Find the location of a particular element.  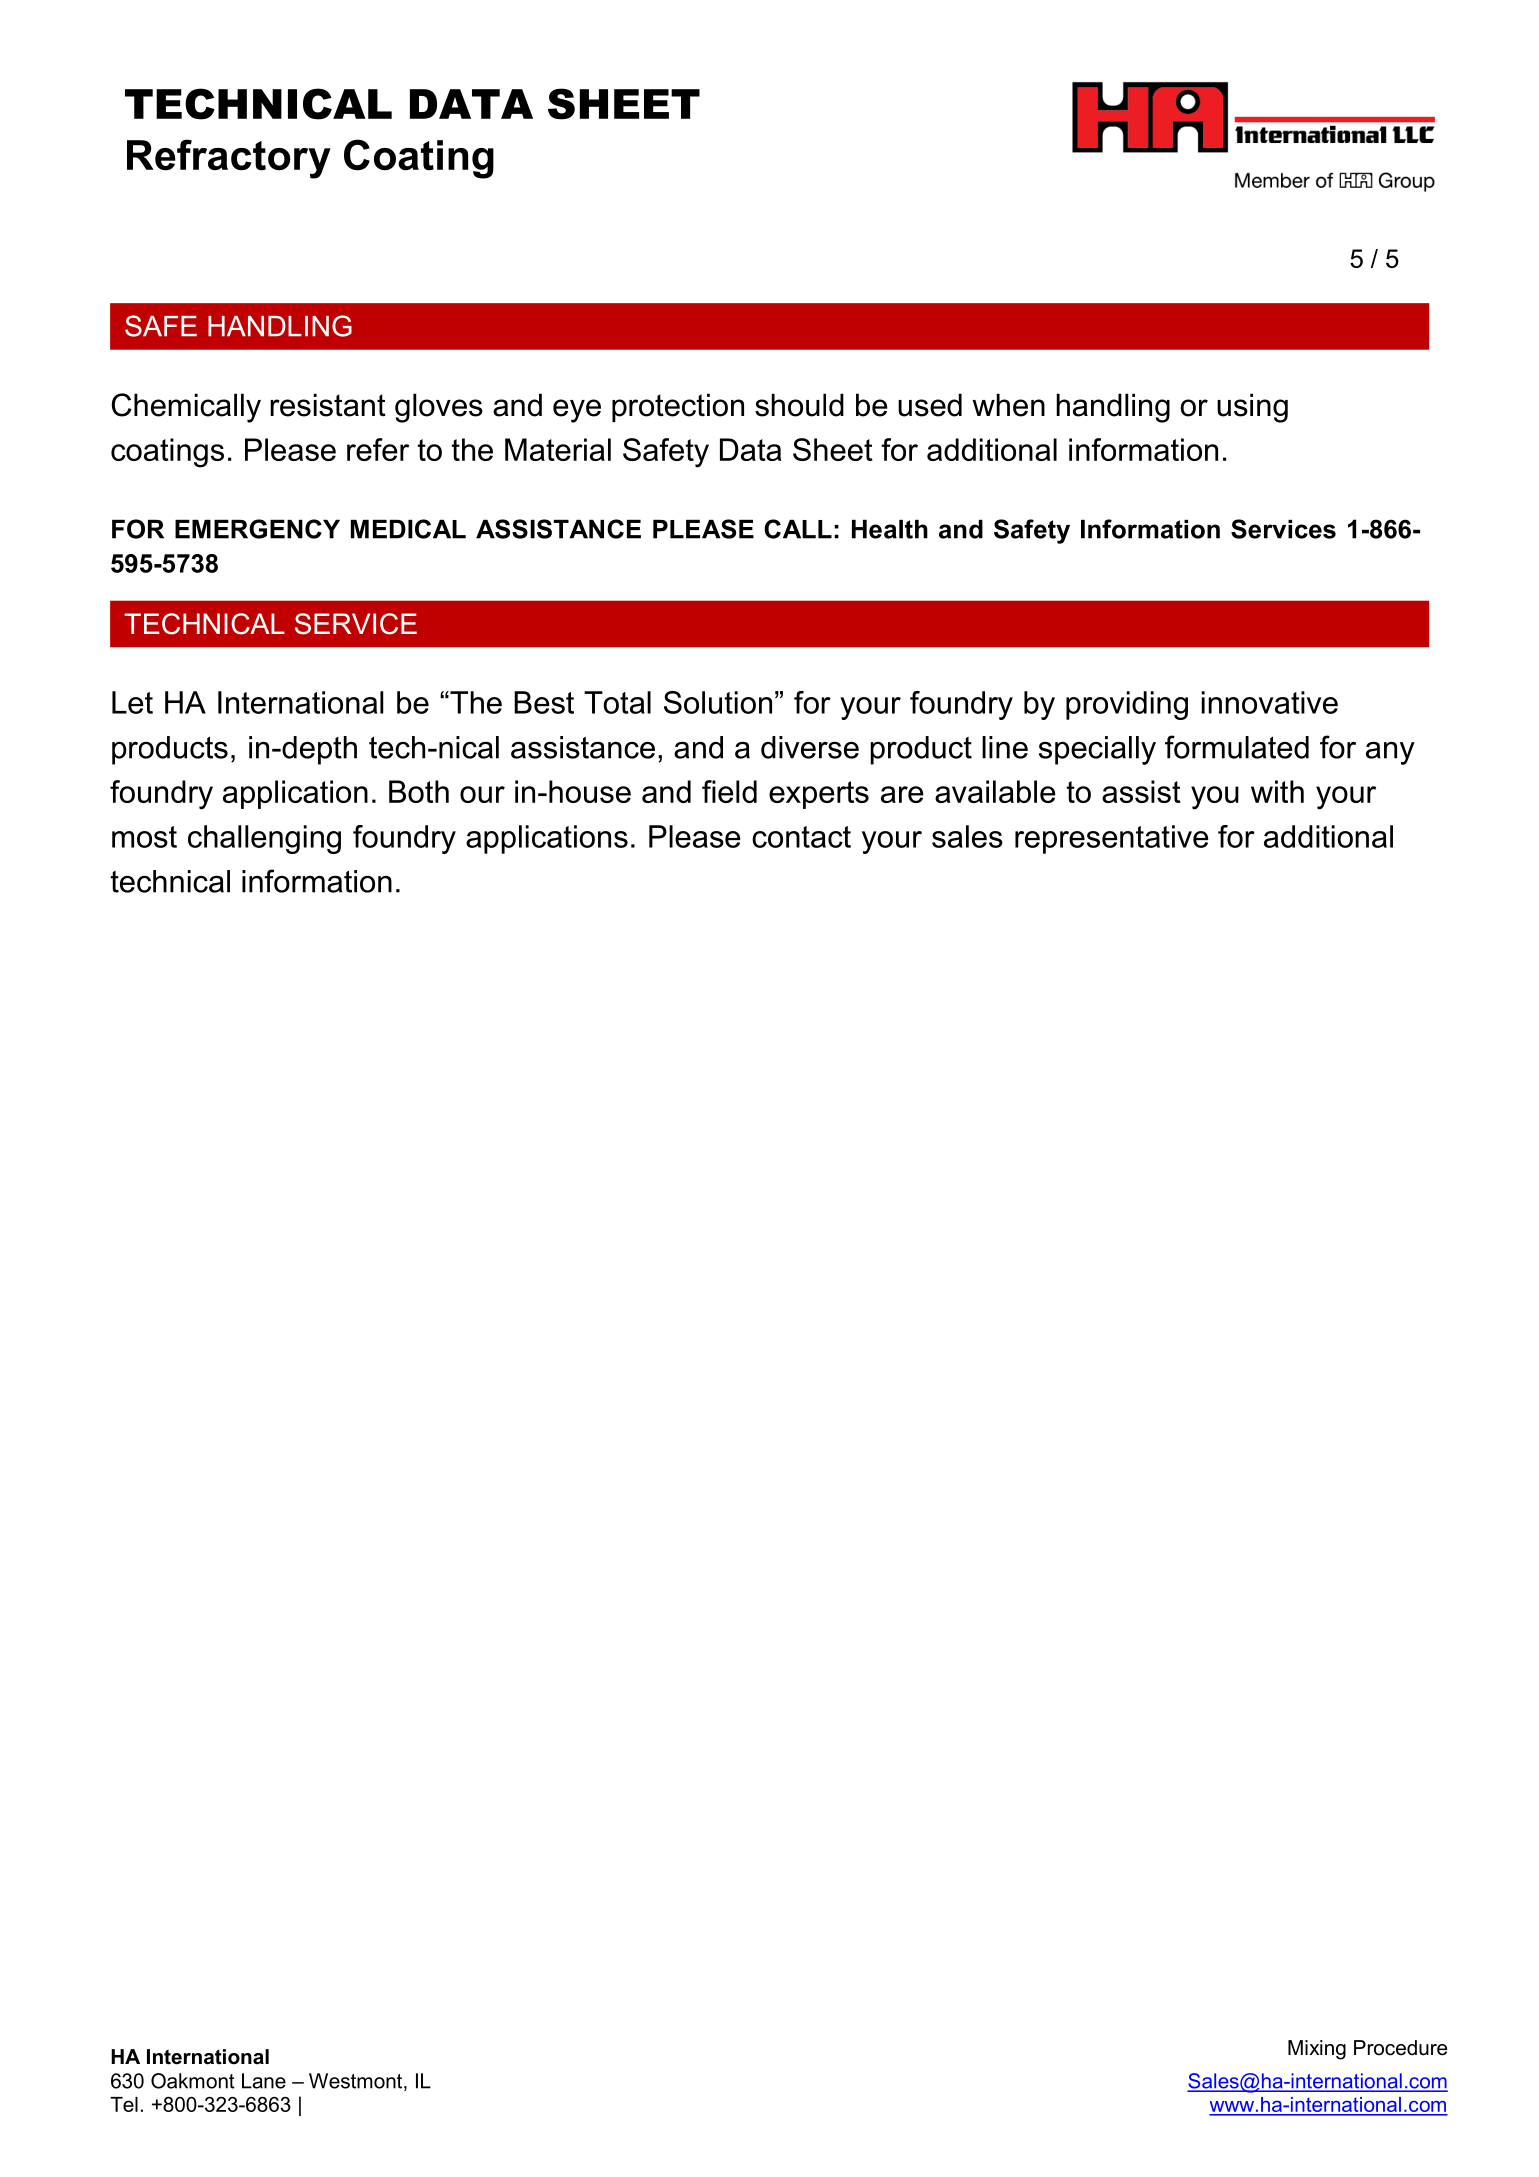

Lane is located at coordinates (264, 2081).
